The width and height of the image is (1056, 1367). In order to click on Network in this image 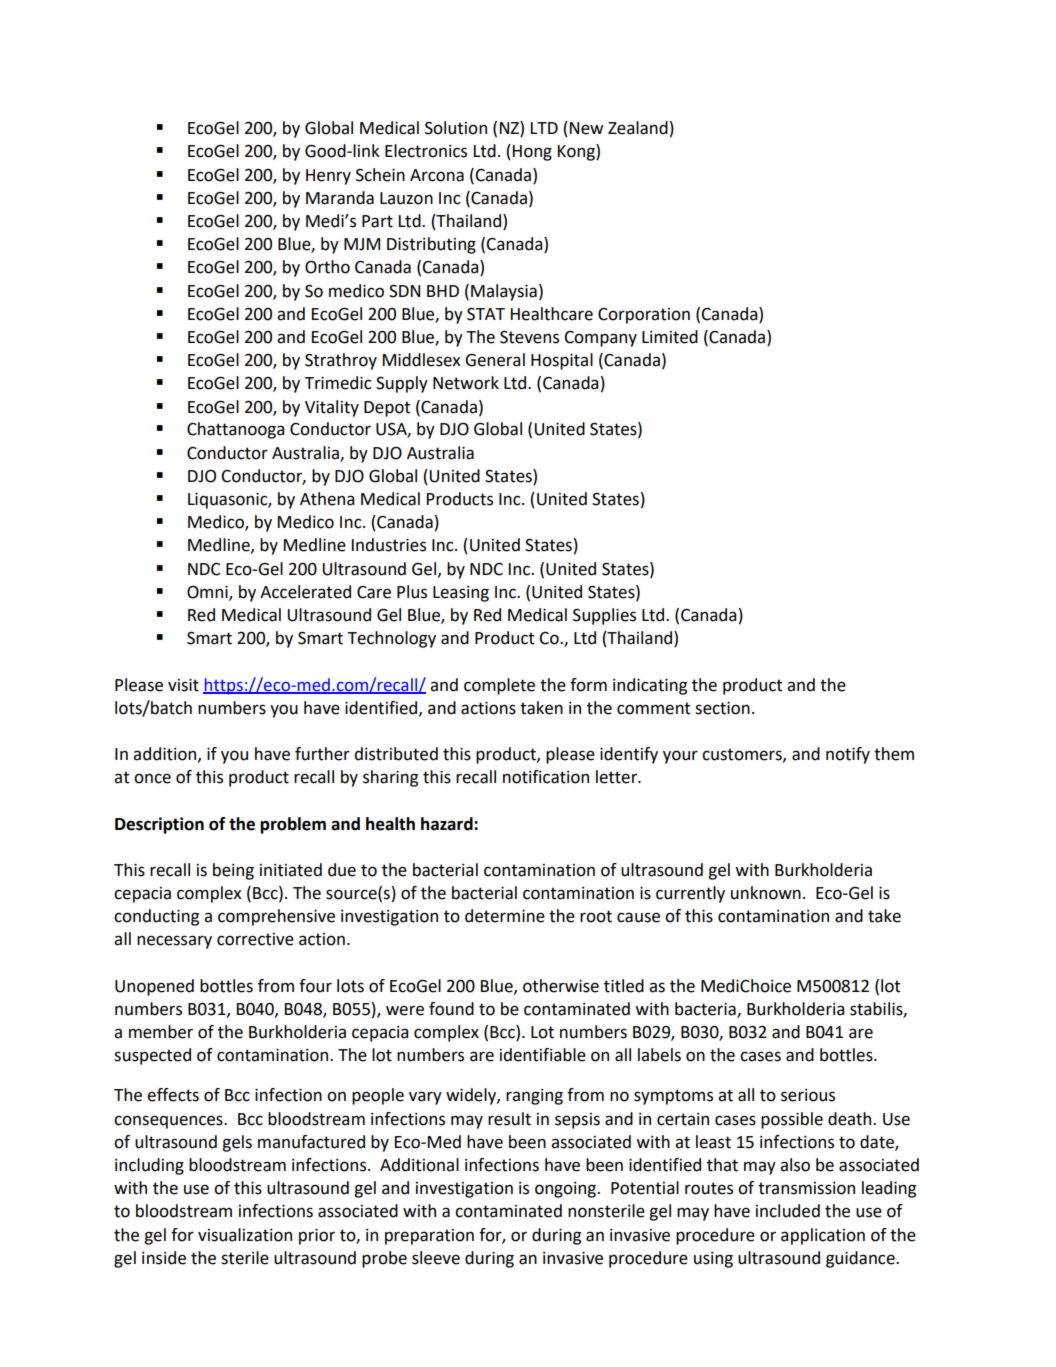, I will do `click(466, 383)`.
